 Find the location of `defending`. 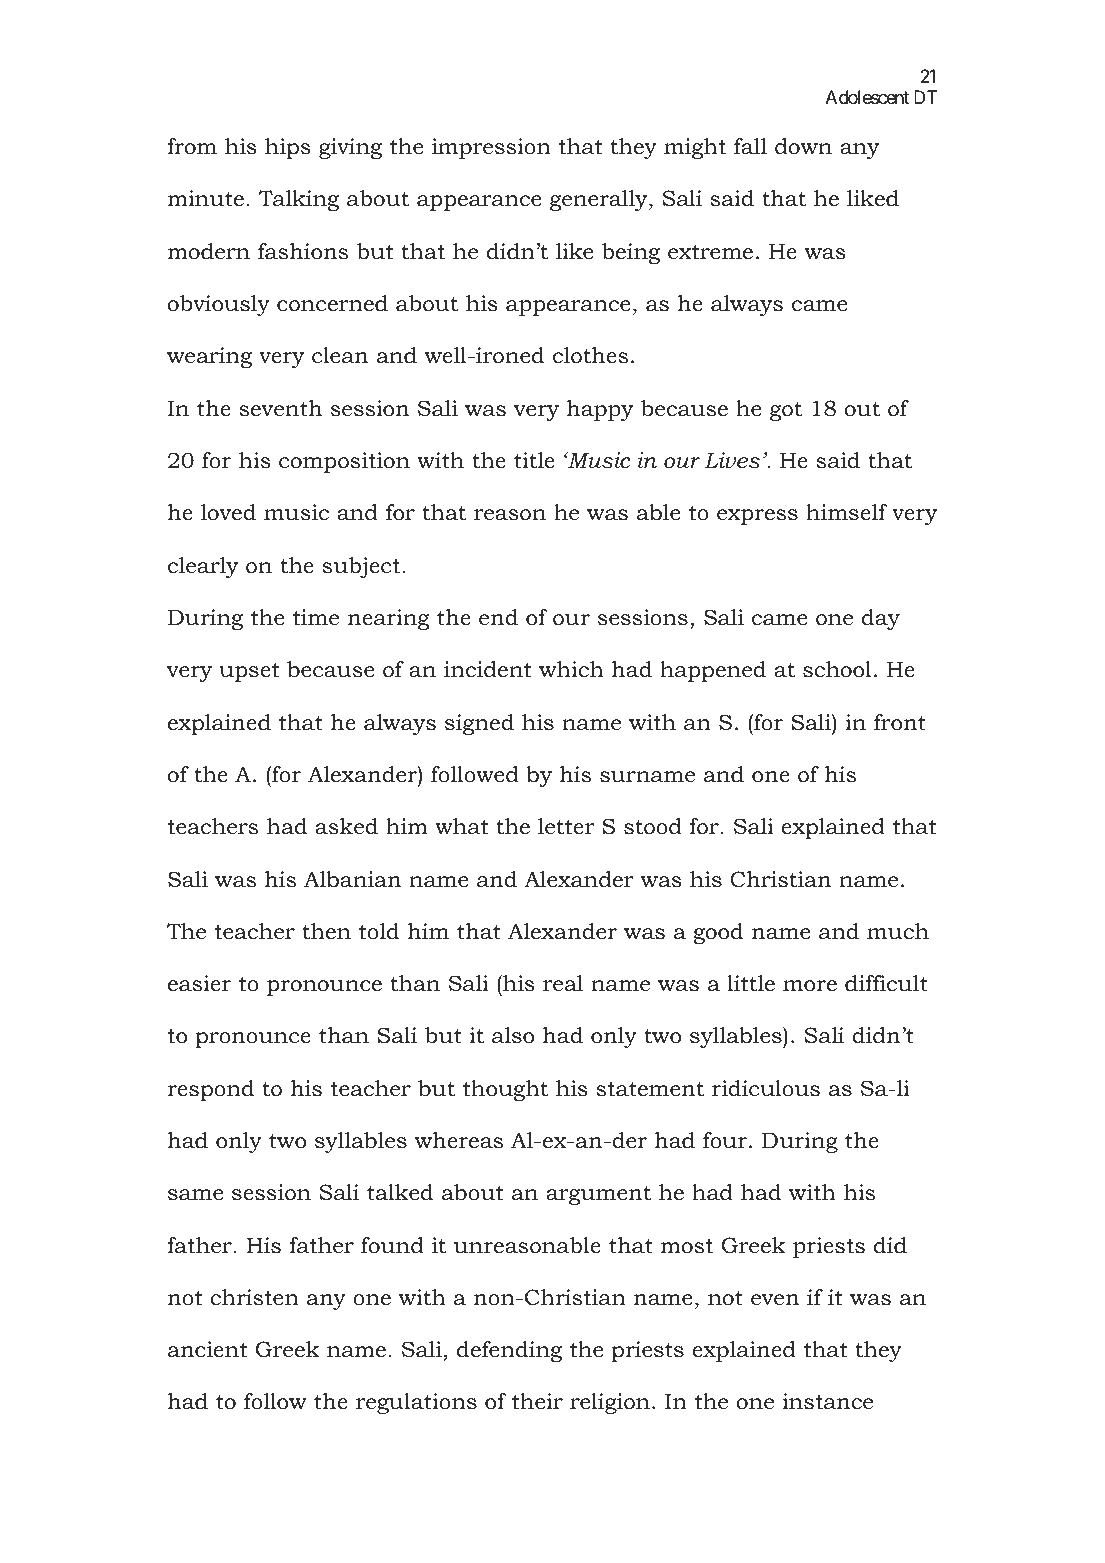

defending is located at coordinates (509, 1351).
